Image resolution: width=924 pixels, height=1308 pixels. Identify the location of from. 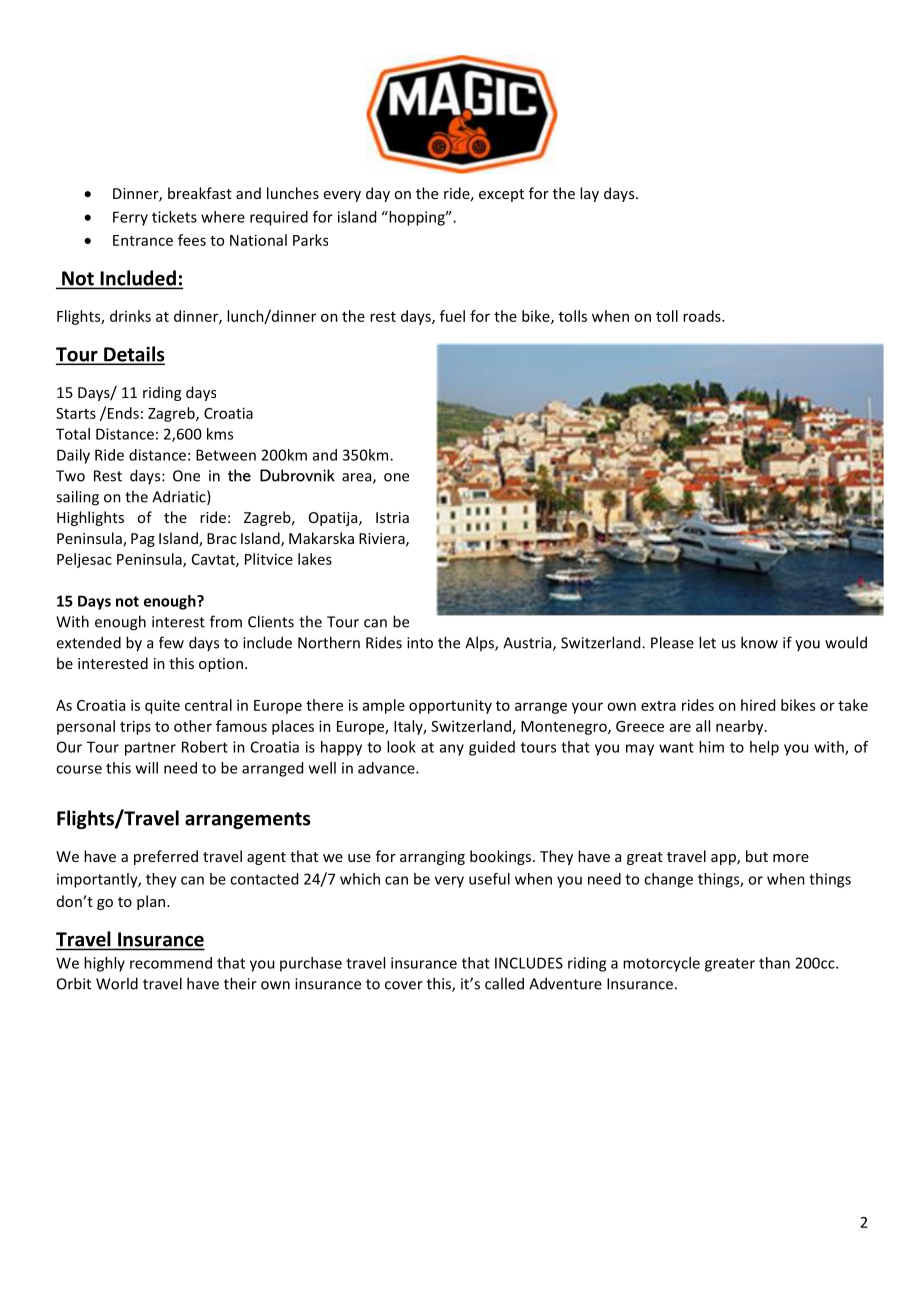
(226, 621).
